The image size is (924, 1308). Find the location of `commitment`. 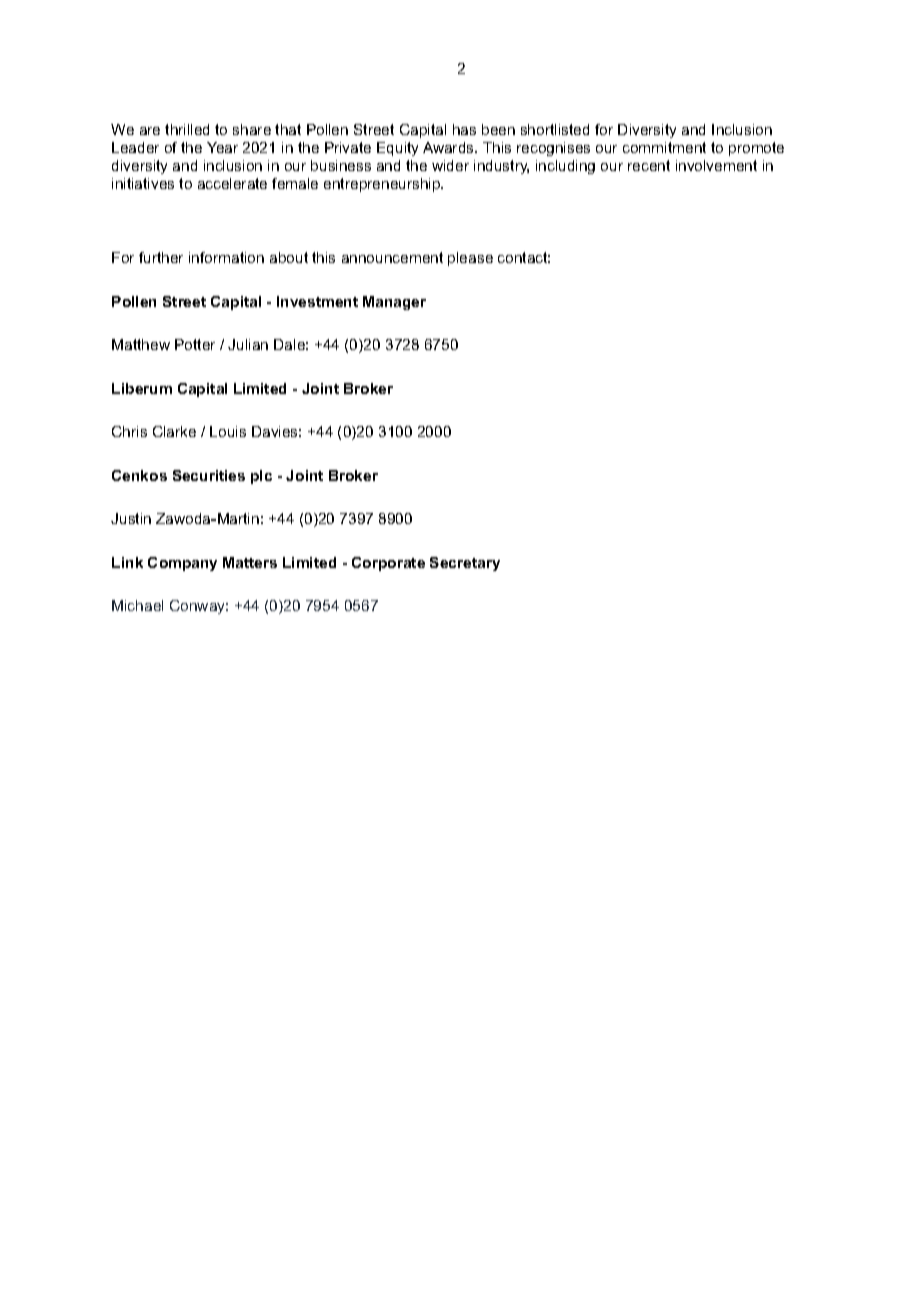

commitment is located at coordinates (664, 147).
